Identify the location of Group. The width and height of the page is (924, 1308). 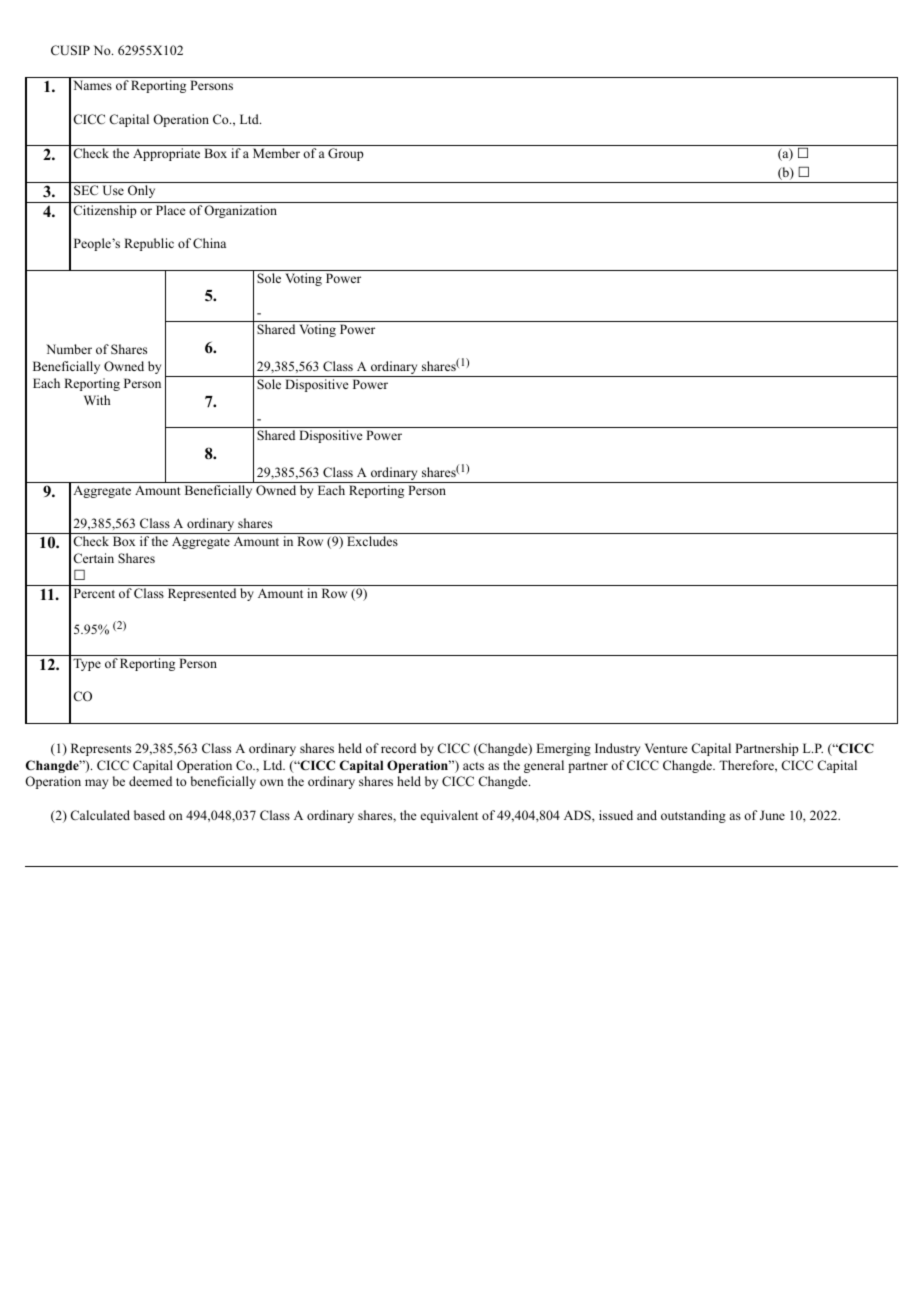
(346, 154).
